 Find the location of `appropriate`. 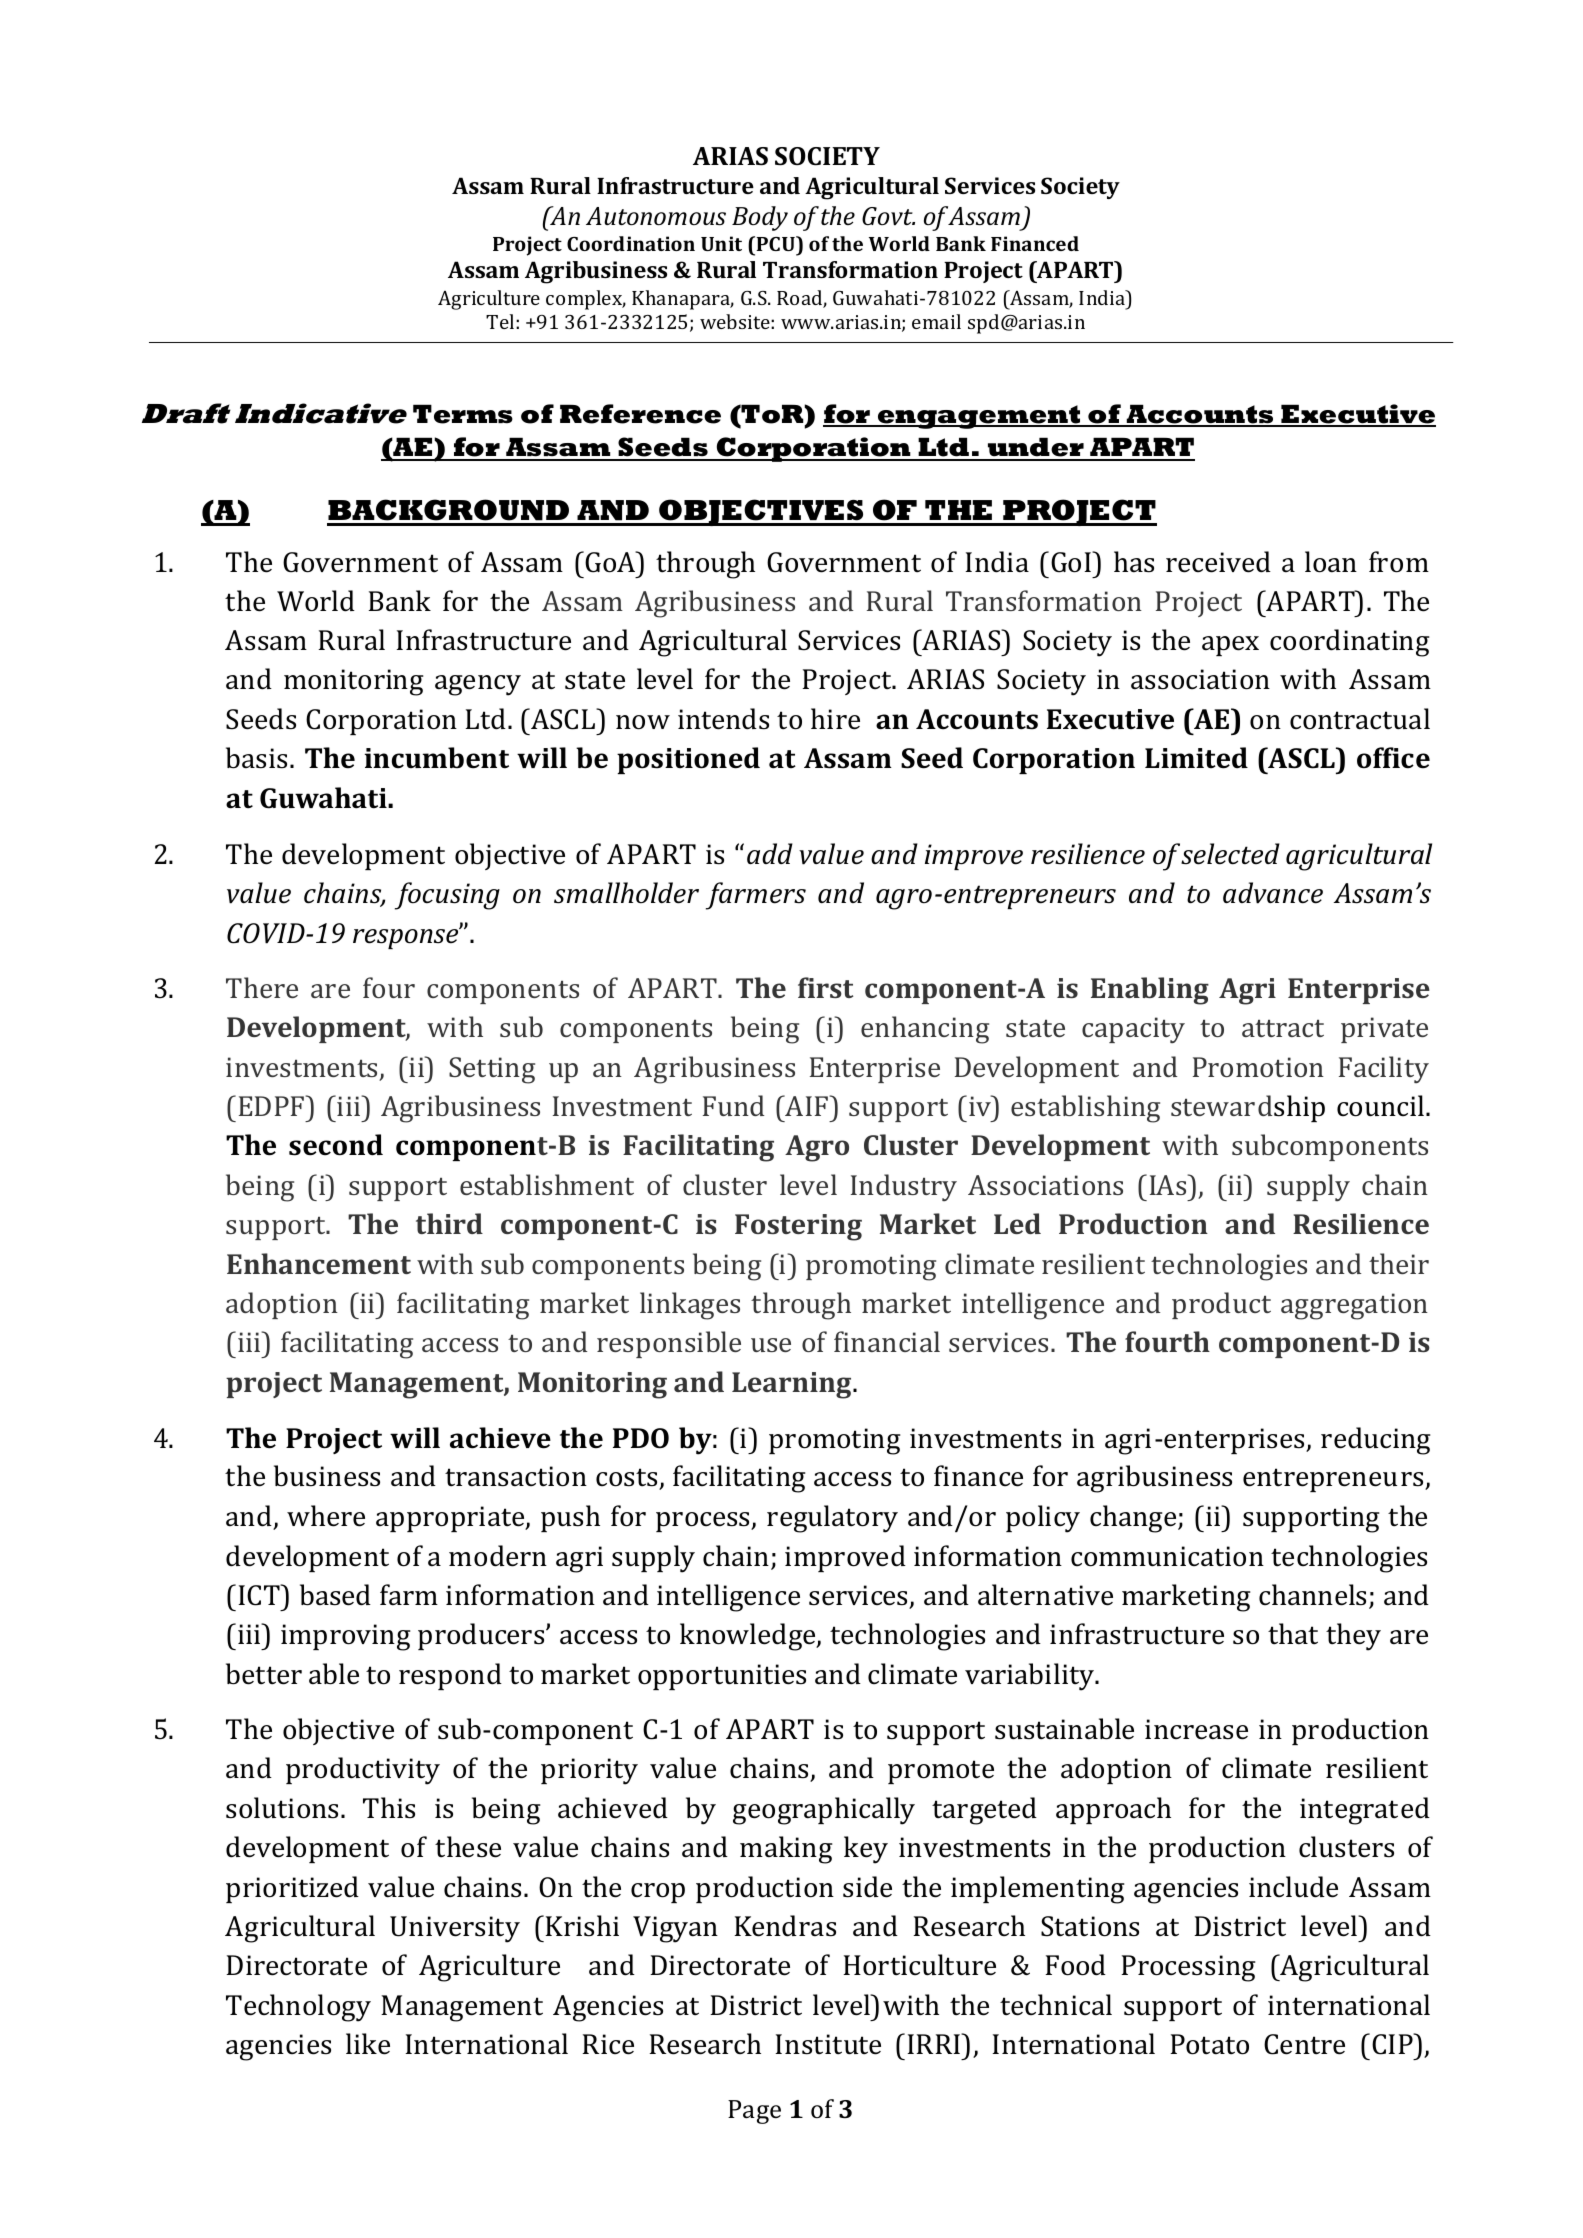

appropriate is located at coordinates (451, 1519).
